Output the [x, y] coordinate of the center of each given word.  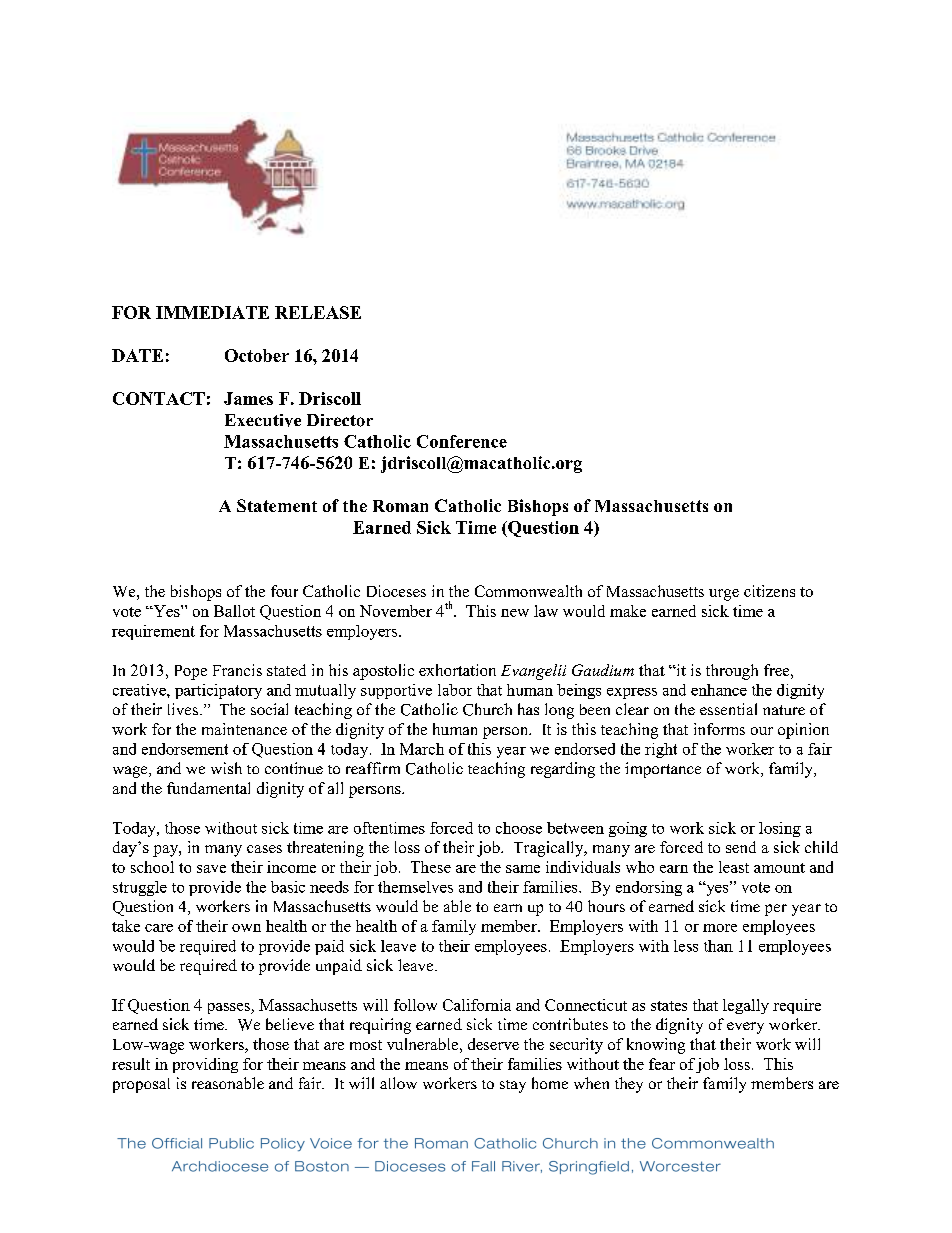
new [515, 613]
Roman [400, 506]
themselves [415, 887]
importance [663, 770]
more [720, 928]
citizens [769, 591]
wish [226, 768]
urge [724, 595]
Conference [462, 441]
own [246, 928]
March [422, 749]
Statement [277, 505]
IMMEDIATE [212, 312]
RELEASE [318, 312]
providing [205, 1065]
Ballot [234, 611]
